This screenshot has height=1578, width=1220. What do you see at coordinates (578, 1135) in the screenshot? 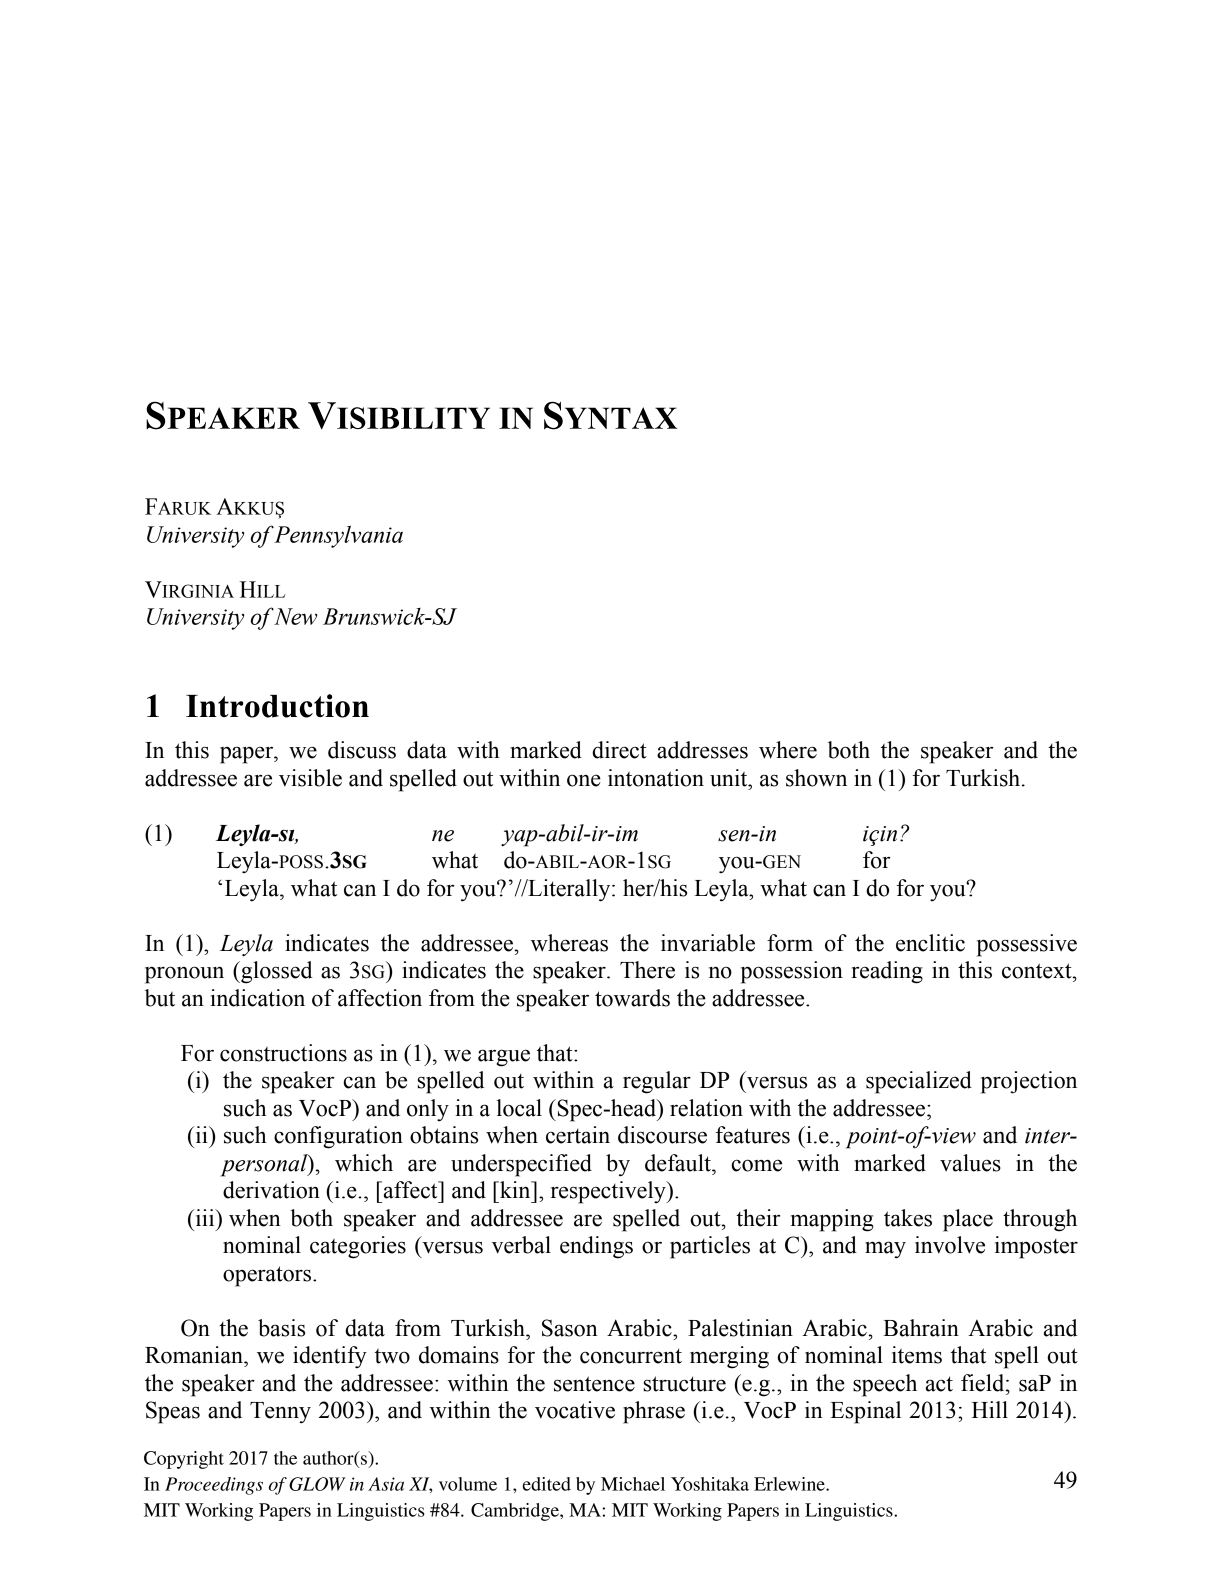
I see `certain` at bounding box center [578, 1135].
